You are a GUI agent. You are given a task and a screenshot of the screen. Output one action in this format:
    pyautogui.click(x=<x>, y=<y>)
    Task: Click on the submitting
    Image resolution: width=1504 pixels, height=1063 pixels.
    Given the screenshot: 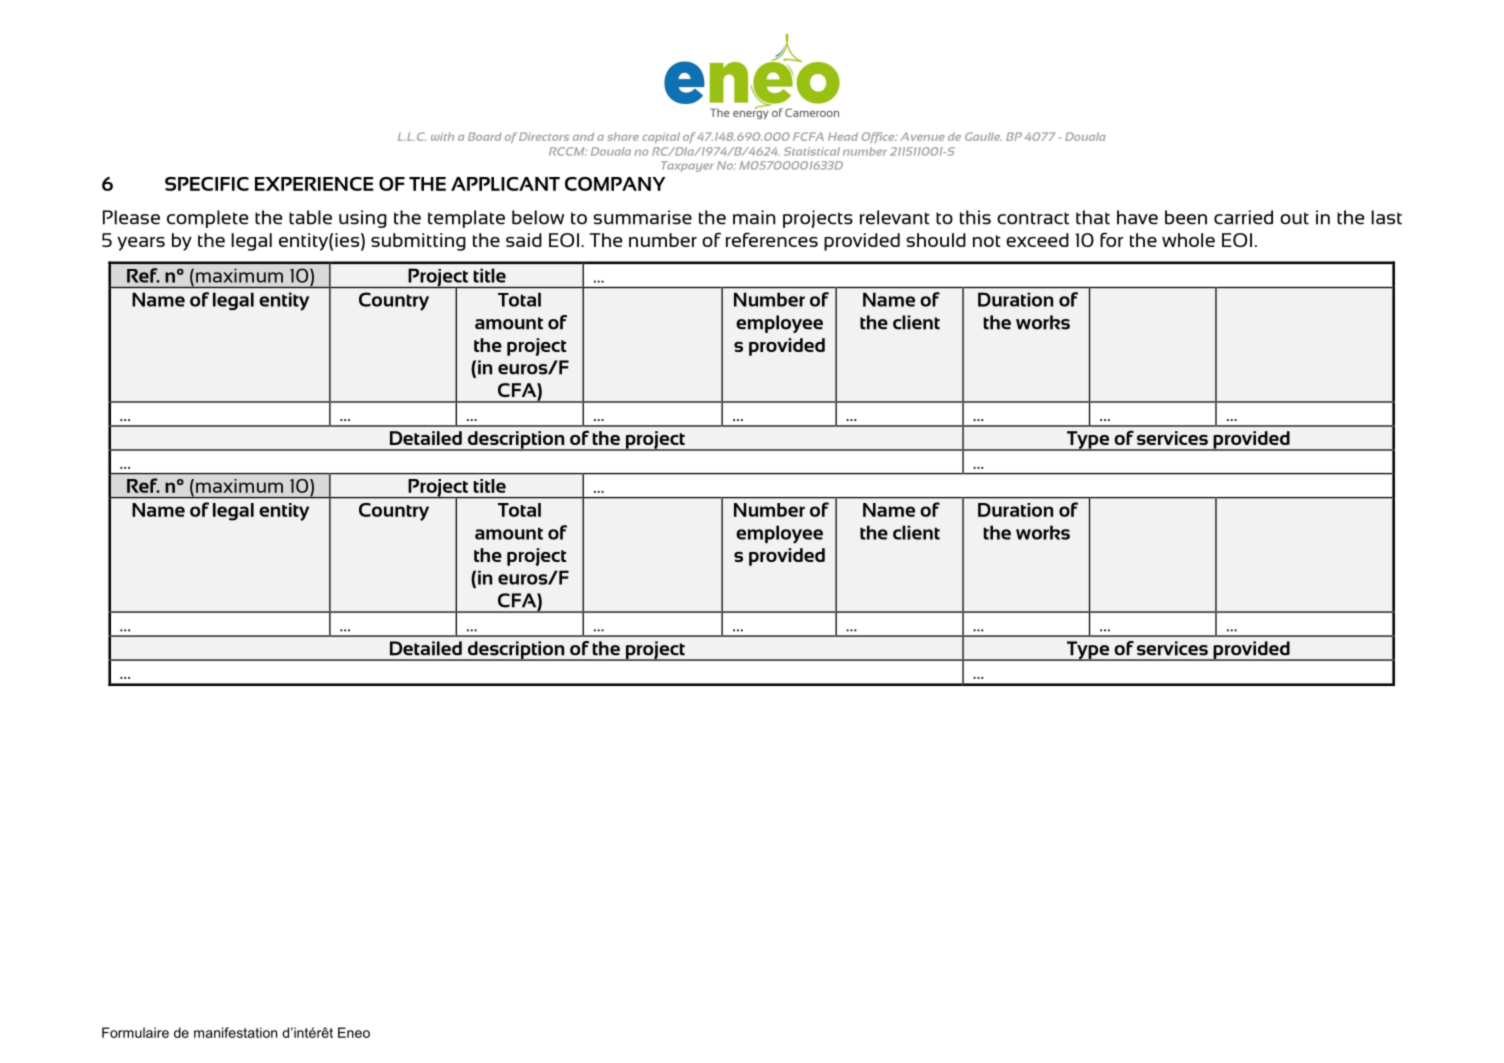 What is the action you would take?
    pyautogui.click(x=418, y=242)
